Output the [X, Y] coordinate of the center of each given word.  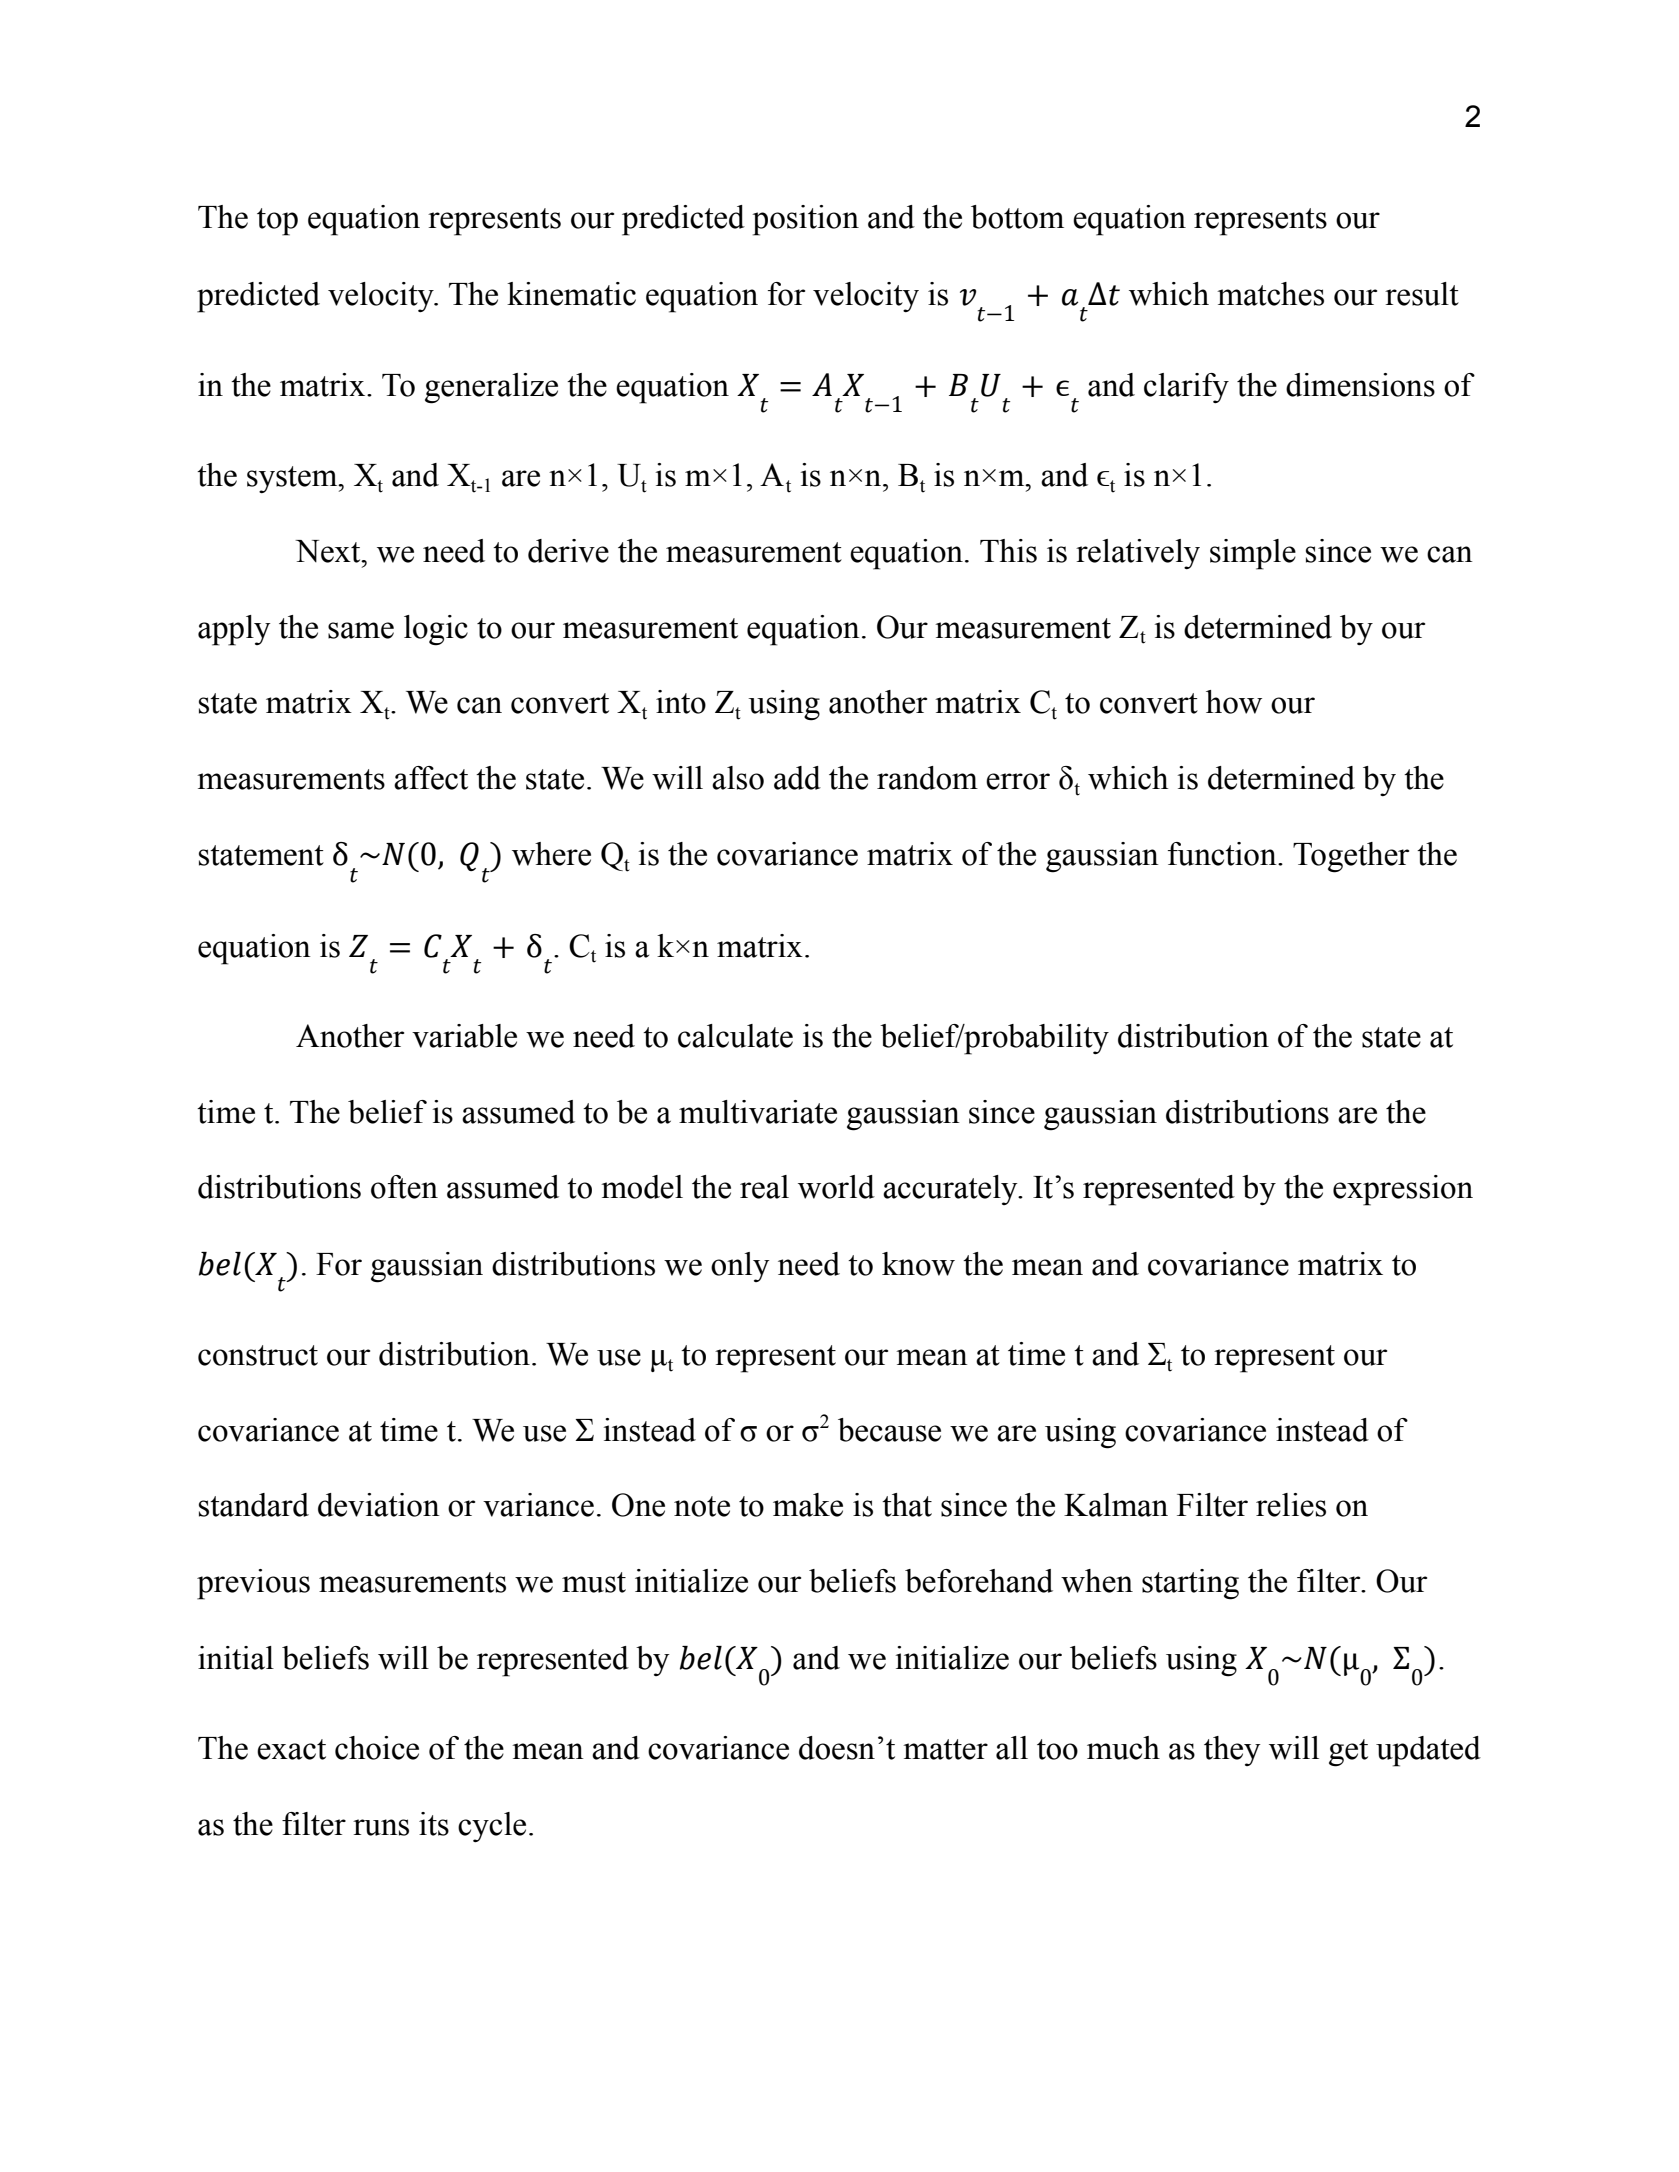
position [805, 220]
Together [1351, 857]
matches [1270, 294]
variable [464, 1036]
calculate [735, 1036]
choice [377, 1748]
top [277, 222]
